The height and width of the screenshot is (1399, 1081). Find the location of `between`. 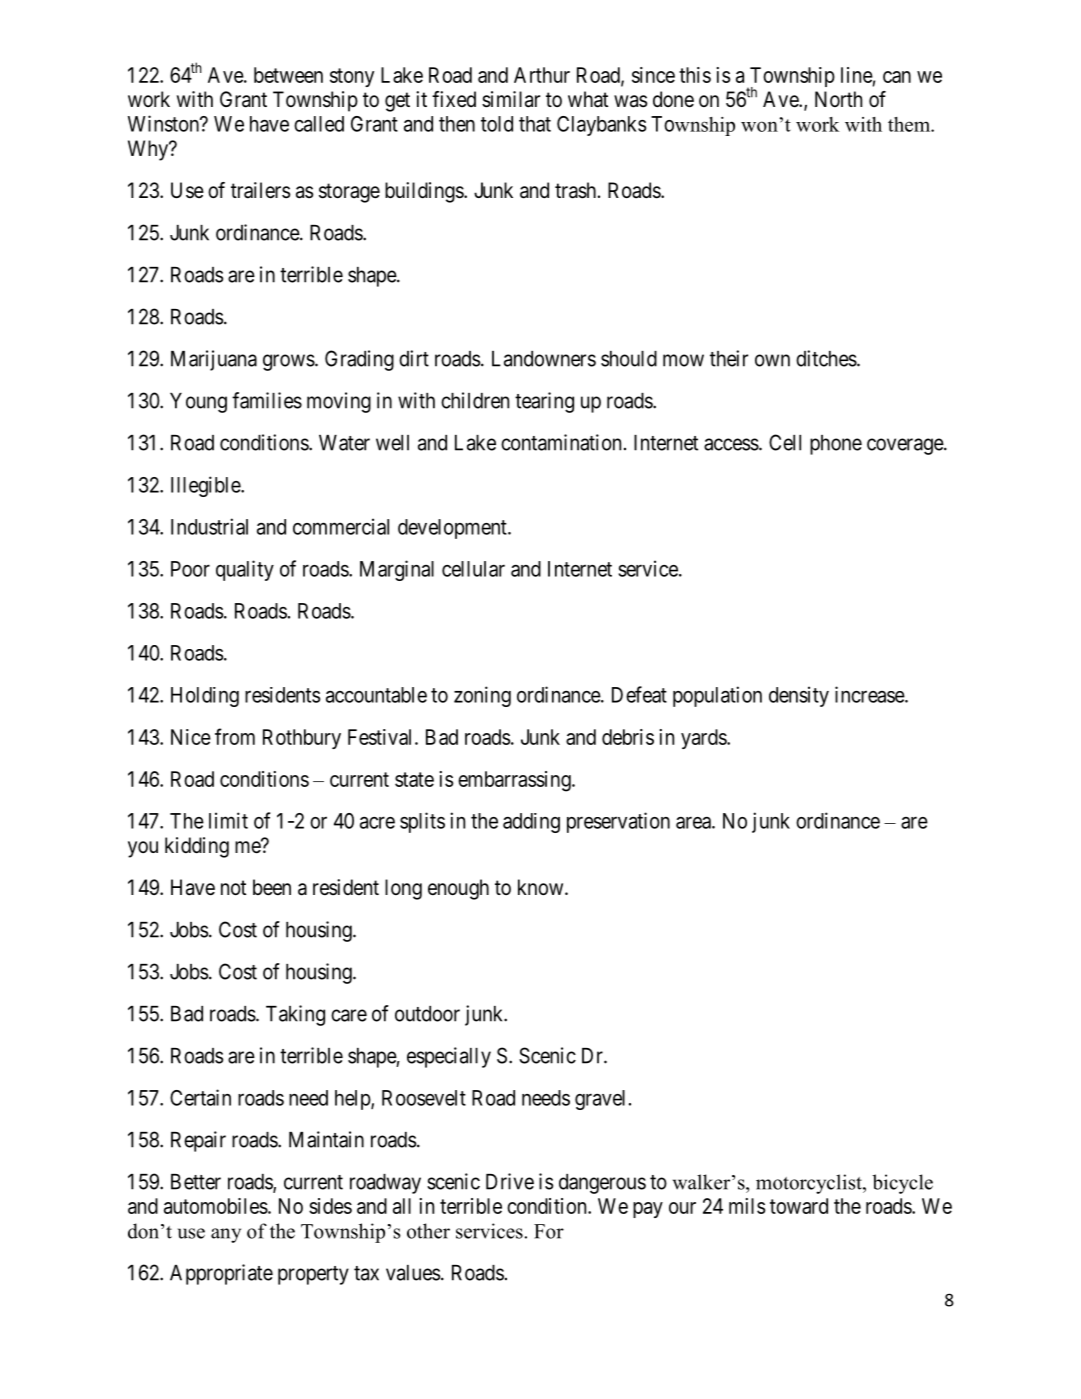

between is located at coordinates (288, 75).
